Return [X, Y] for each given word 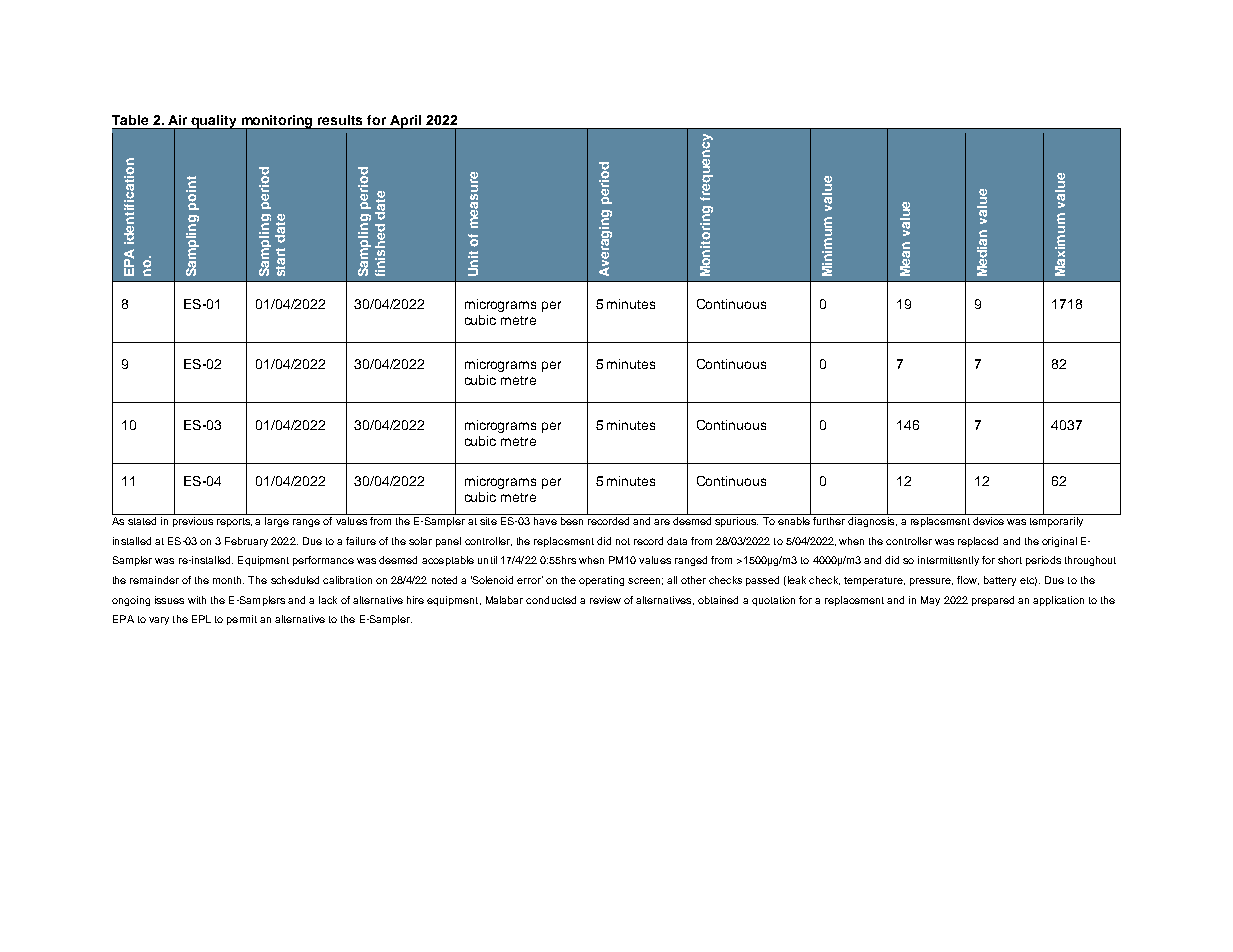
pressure [931, 582]
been [572, 521]
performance [323, 561]
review [605, 600]
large [277, 522]
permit [242, 620]
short [1010, 560]
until [487, 560]
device [988, 521]
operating [601, 581]
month [228, 580]
